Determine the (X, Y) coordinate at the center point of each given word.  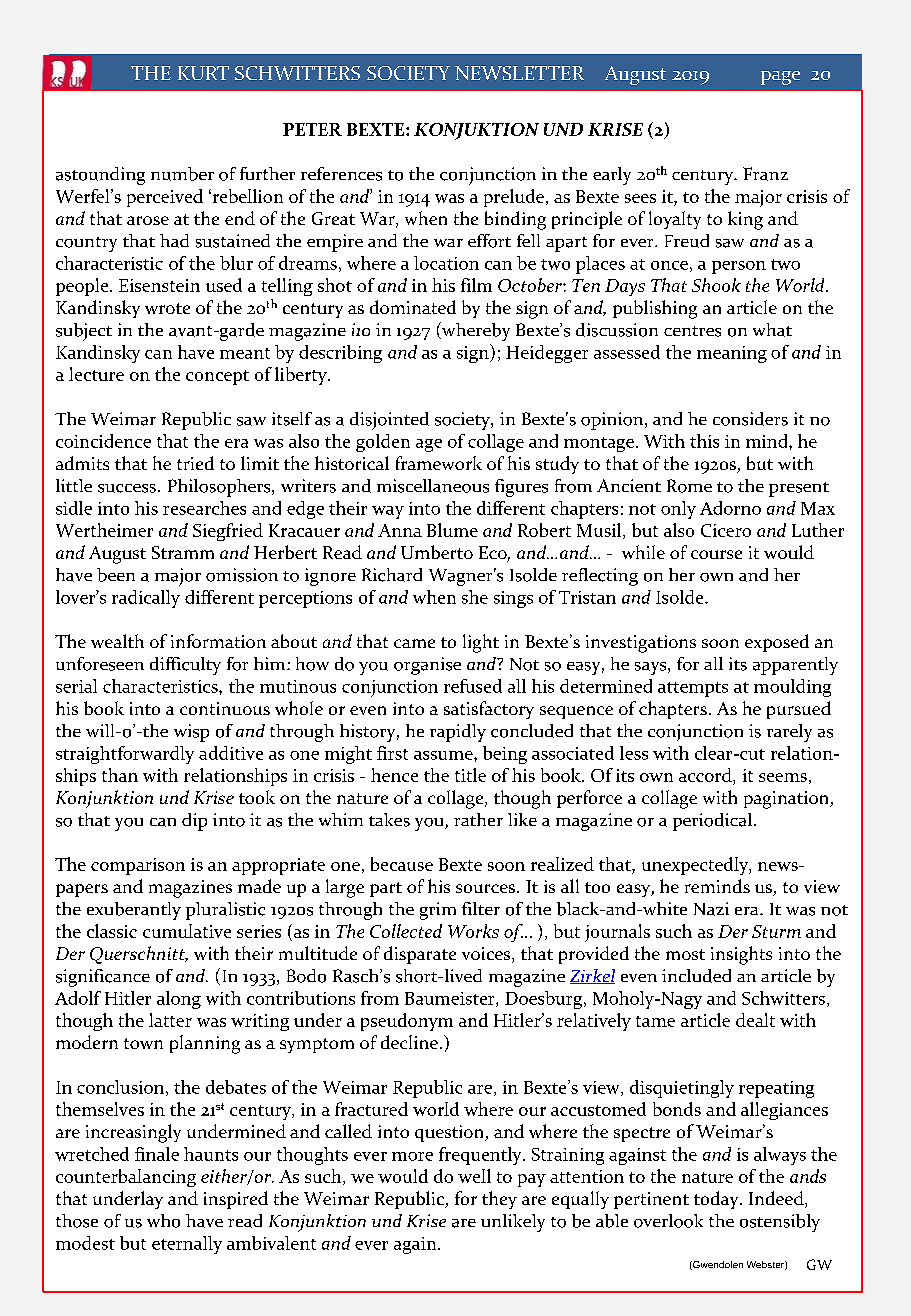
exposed (777, 643)
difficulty (185, 666)
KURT (203, 73)
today (717, 1200)
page (780, 78)
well (474, 1176)
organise (427, 666)
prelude (514, 198)
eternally (187, 1245)
